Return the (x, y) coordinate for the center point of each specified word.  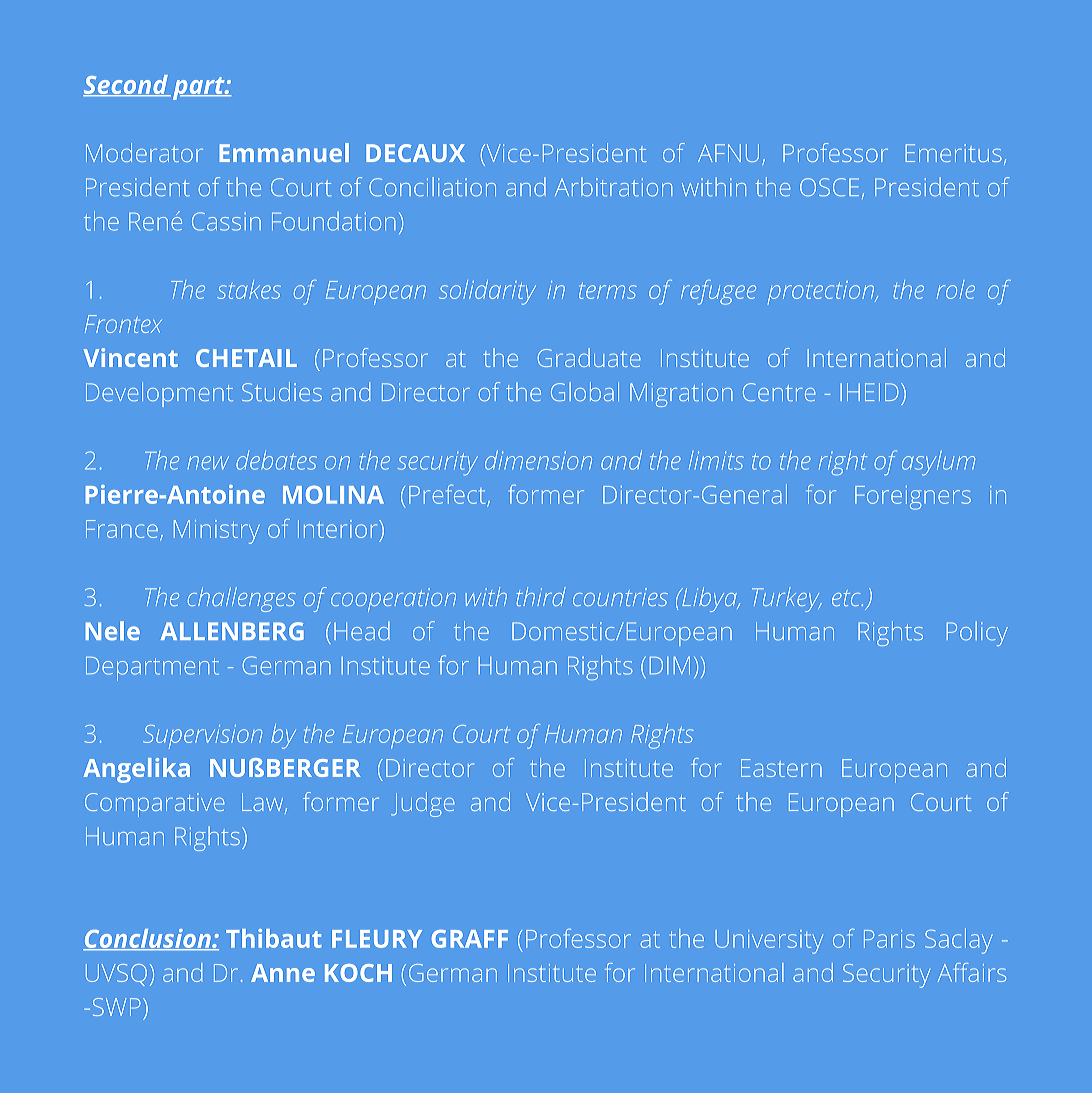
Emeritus (953, 153)
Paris (889, 939)
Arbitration (613, 187)
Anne (283, 973)
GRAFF (470, 939)
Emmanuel (284, 152)
